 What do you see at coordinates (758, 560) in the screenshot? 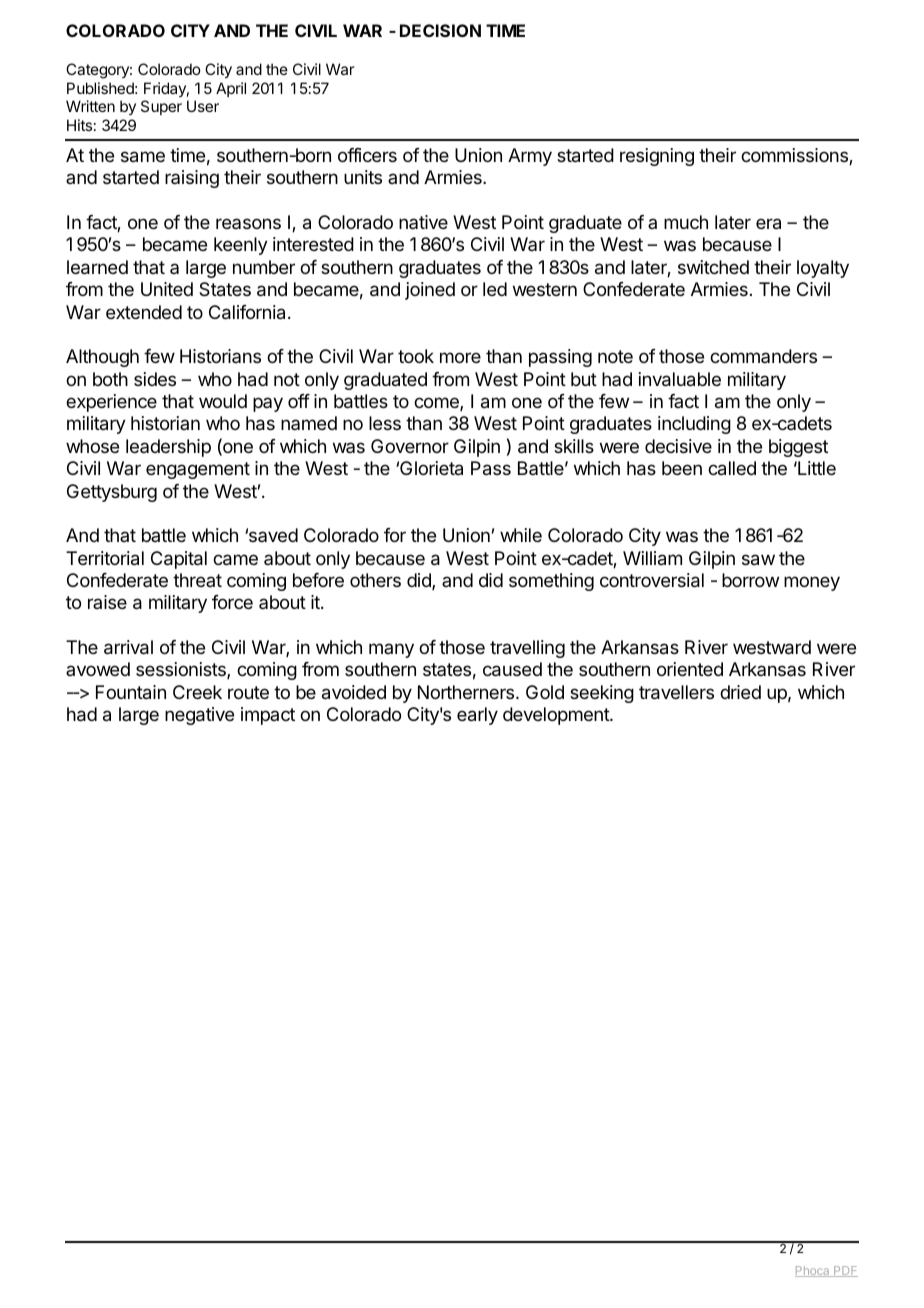
I see `saw` at bounding box center [758, 560].
